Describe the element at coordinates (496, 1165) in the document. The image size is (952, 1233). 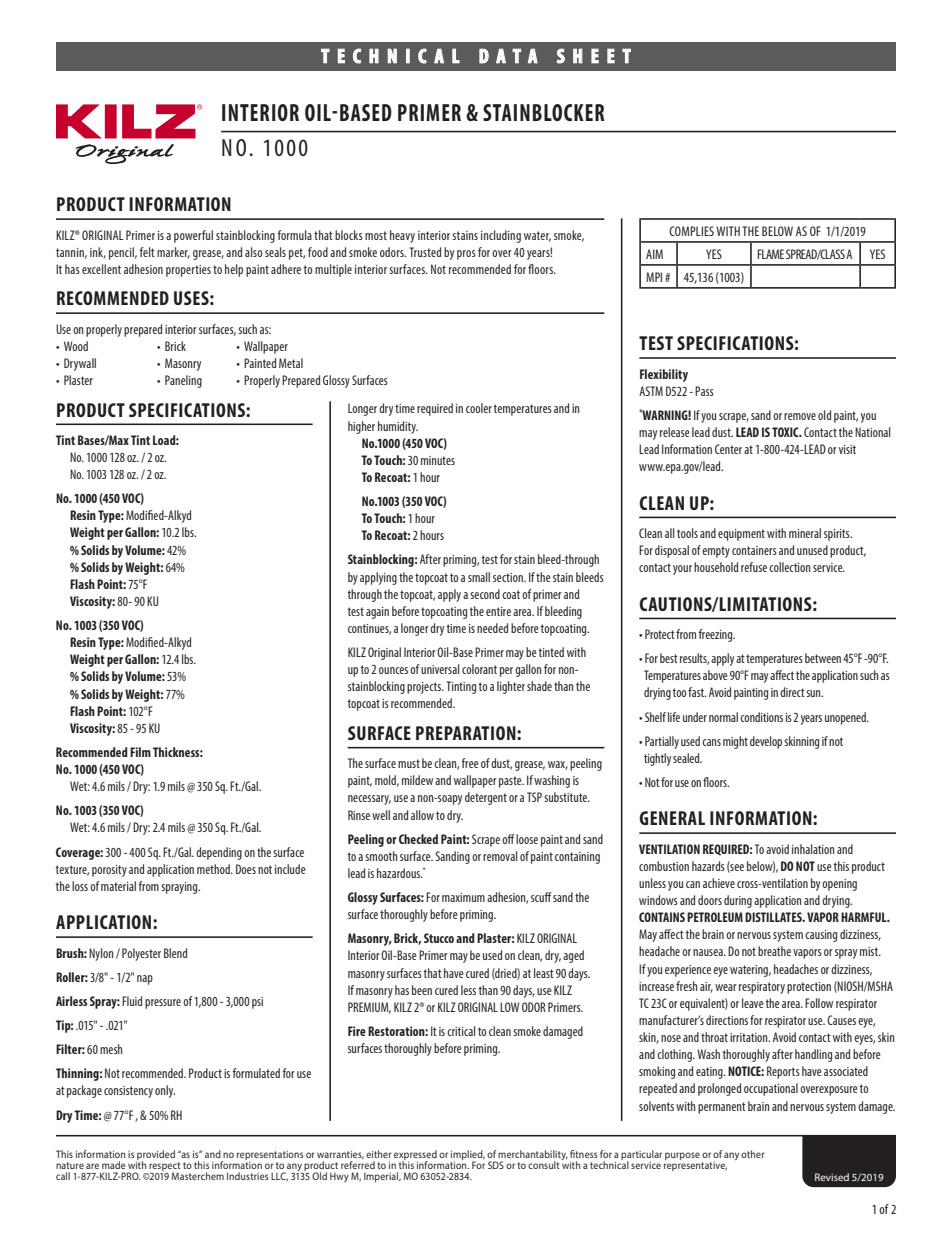
I see `SDS` at that location.
